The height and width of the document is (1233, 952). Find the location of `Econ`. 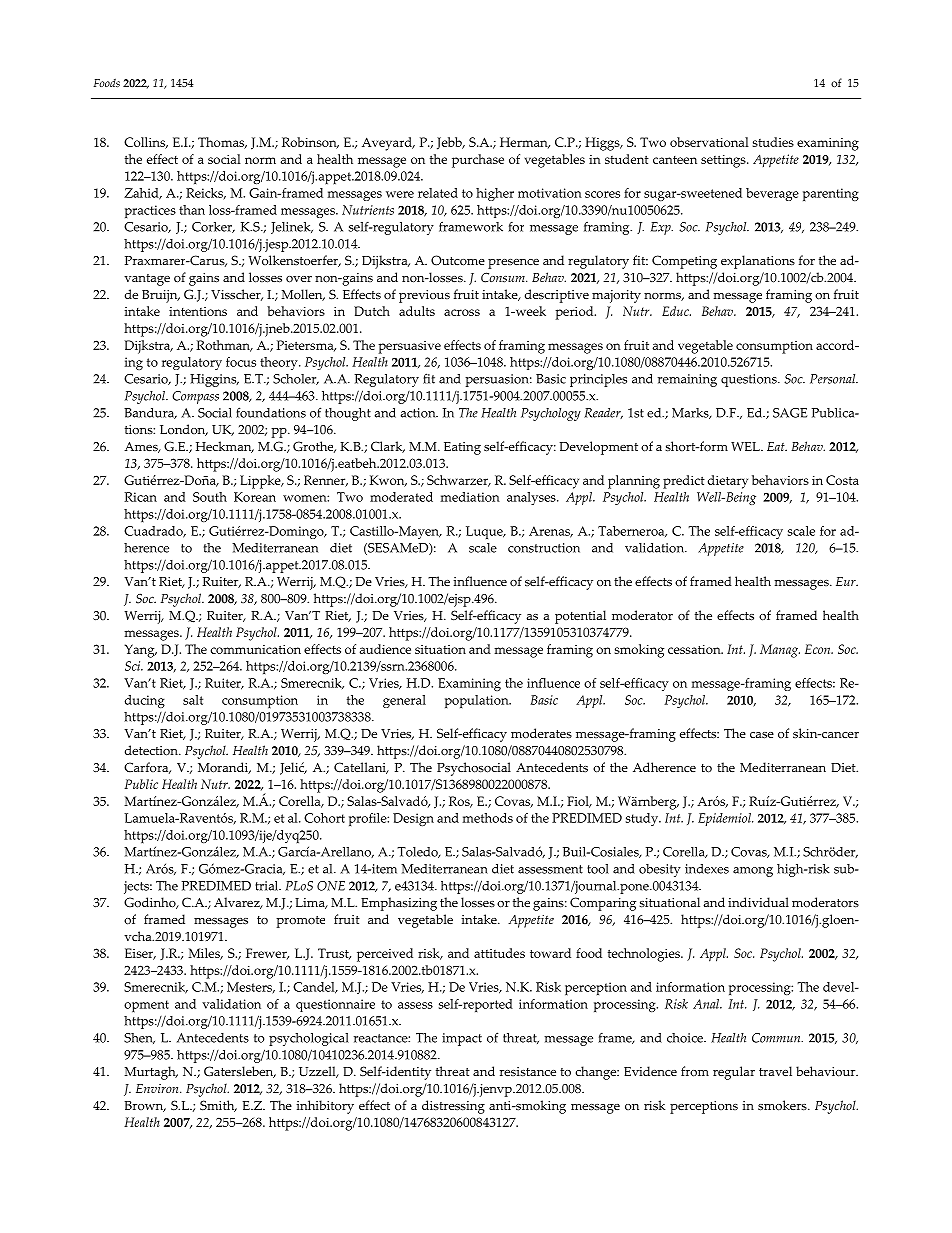

Econ is located at coordinates (819, 649).
